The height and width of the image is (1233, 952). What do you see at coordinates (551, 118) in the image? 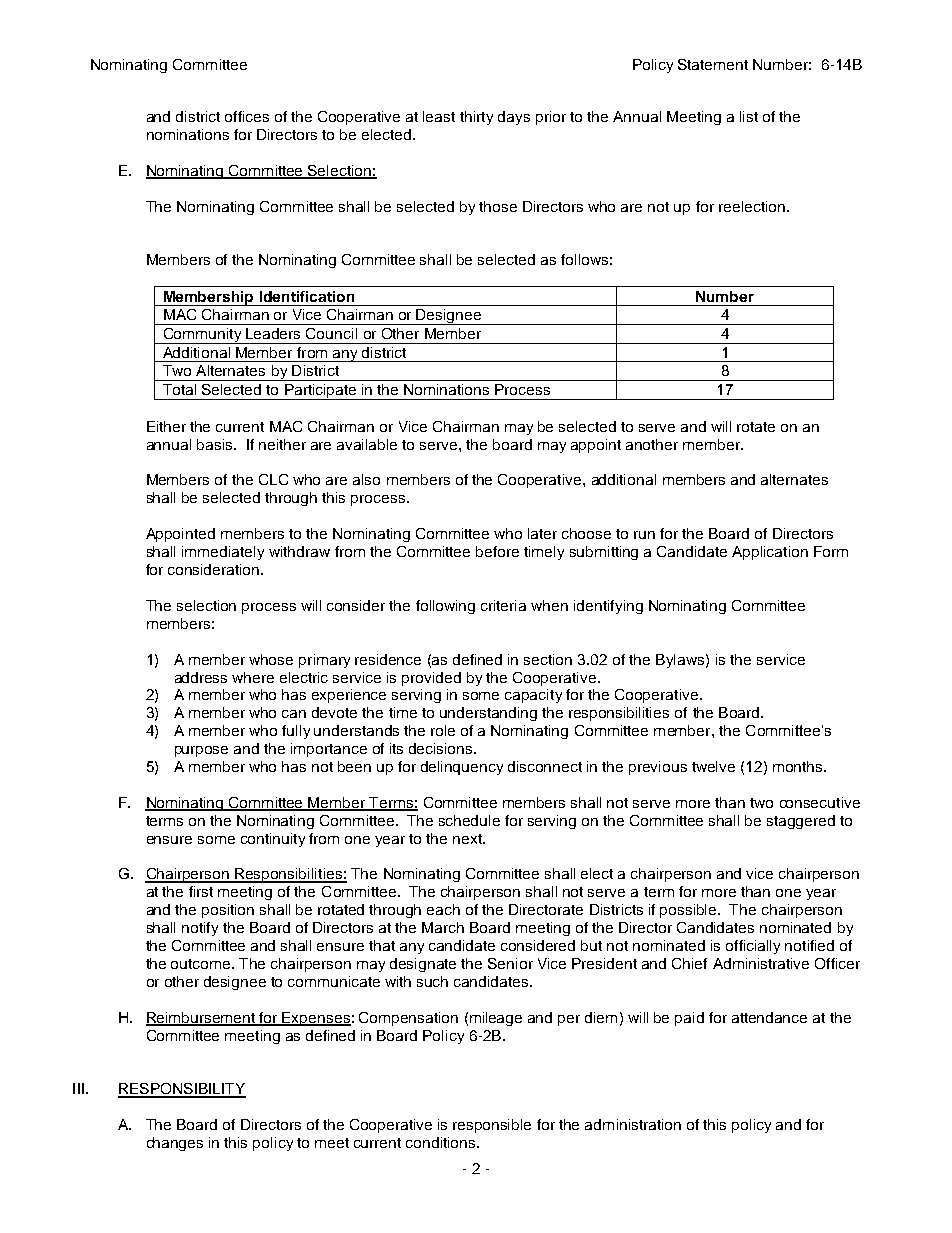
I see `prior` at bounding box center [551, 118].
